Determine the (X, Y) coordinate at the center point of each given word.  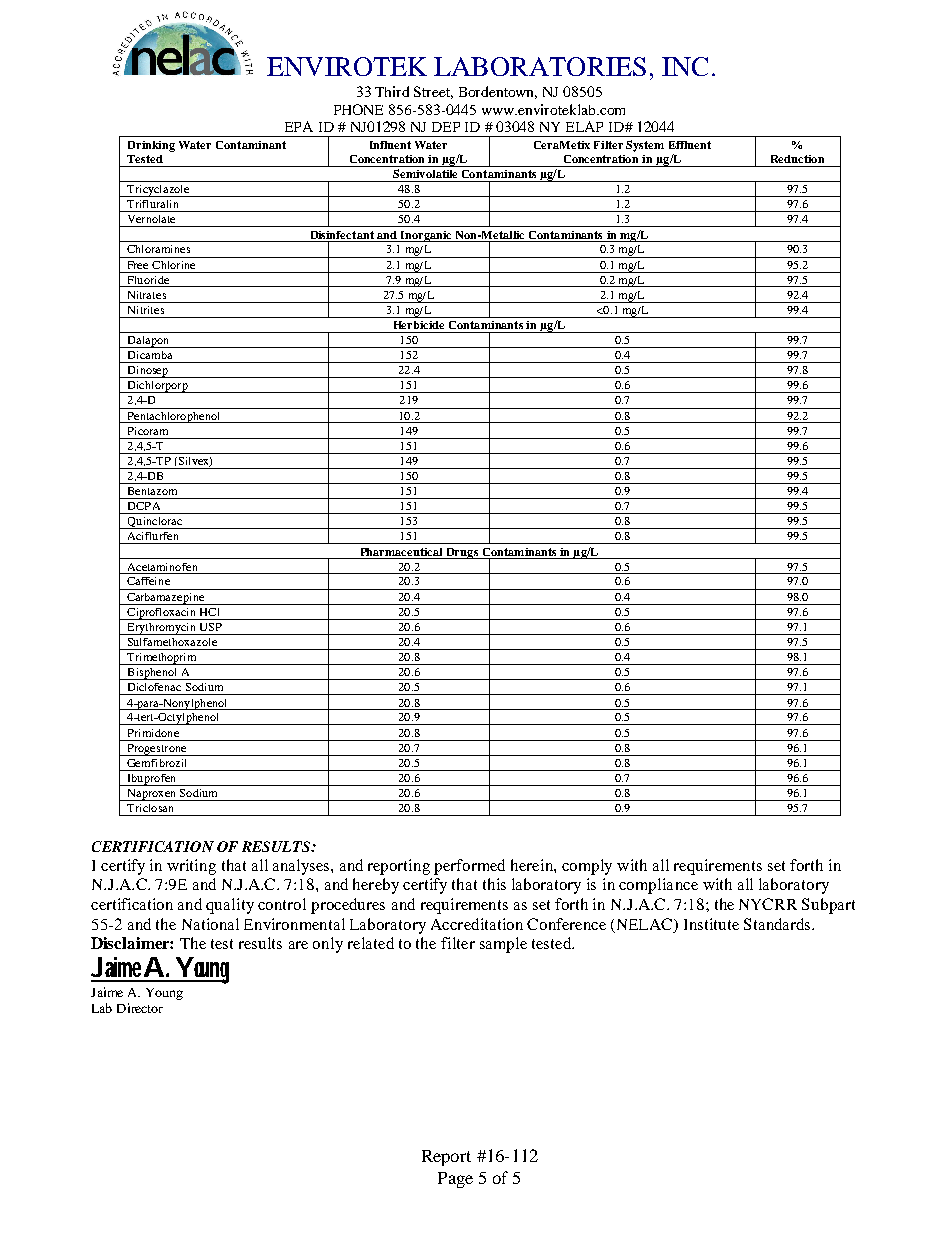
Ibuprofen (151, 780)
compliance (658, 886)
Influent (390, 145)
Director (140, 1008)
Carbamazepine (166, 599)
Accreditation (477, 924)
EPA (299, 126)
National (210, 924)
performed (469, 867)
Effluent (690, 145)
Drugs (462, 553)
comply (587, 867)
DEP (446, 127)
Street (433, 92)
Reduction (797, 159)
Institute (711, 924)
